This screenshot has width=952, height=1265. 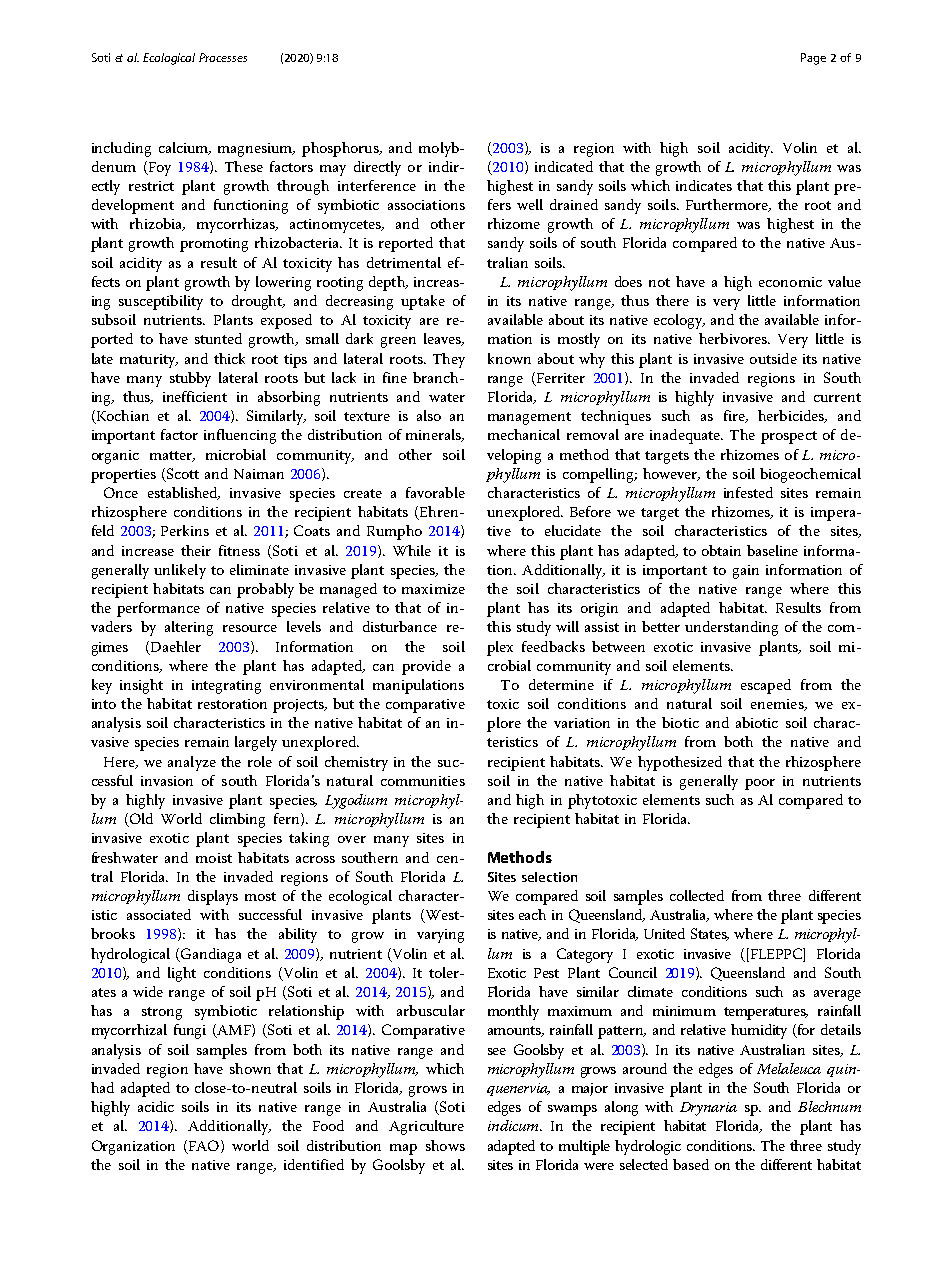 I want to click on based, so click(x=691, y=1164).
